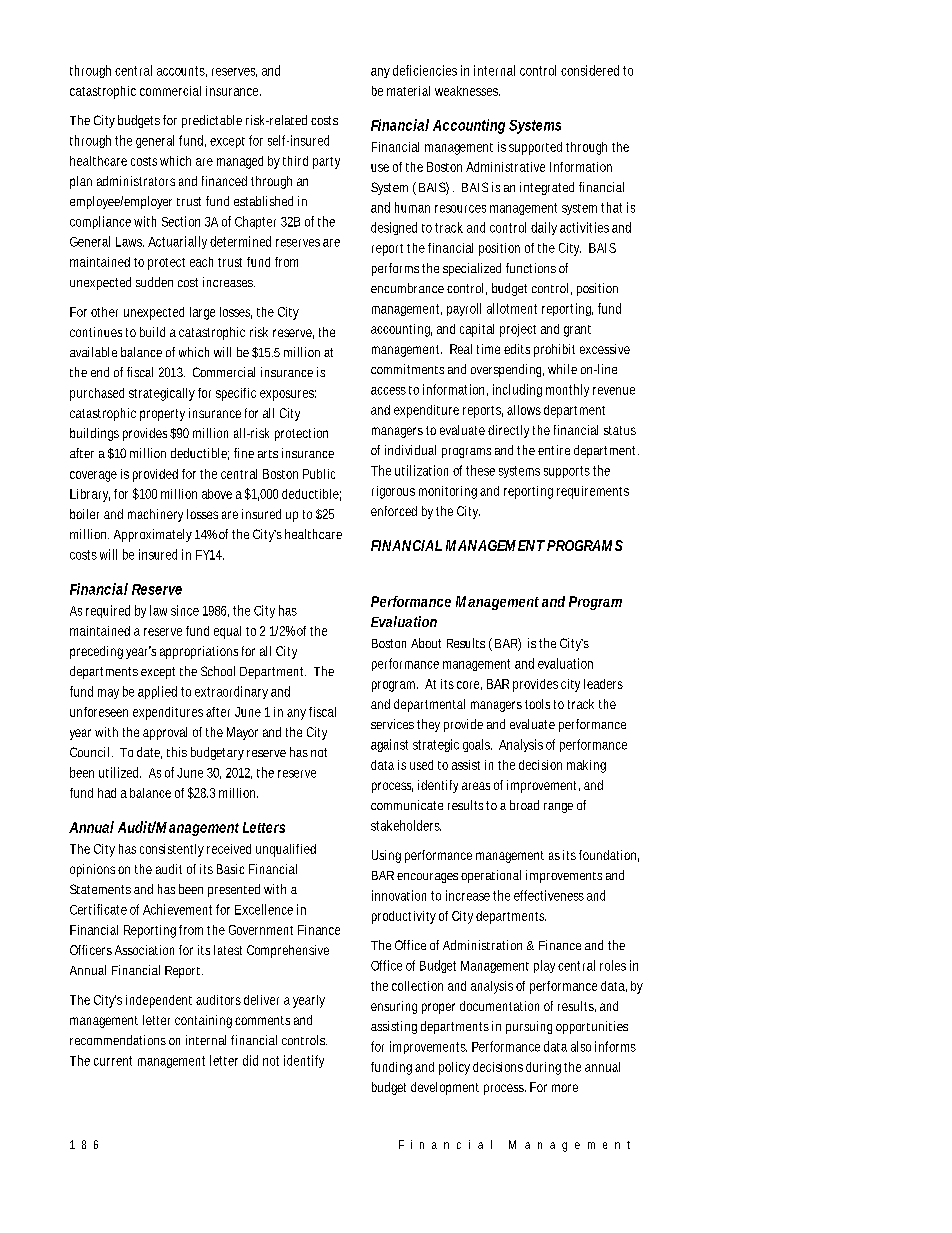 The width and height of the document is (952, 1233). I want to click on prohibit, so click(554, 350).
